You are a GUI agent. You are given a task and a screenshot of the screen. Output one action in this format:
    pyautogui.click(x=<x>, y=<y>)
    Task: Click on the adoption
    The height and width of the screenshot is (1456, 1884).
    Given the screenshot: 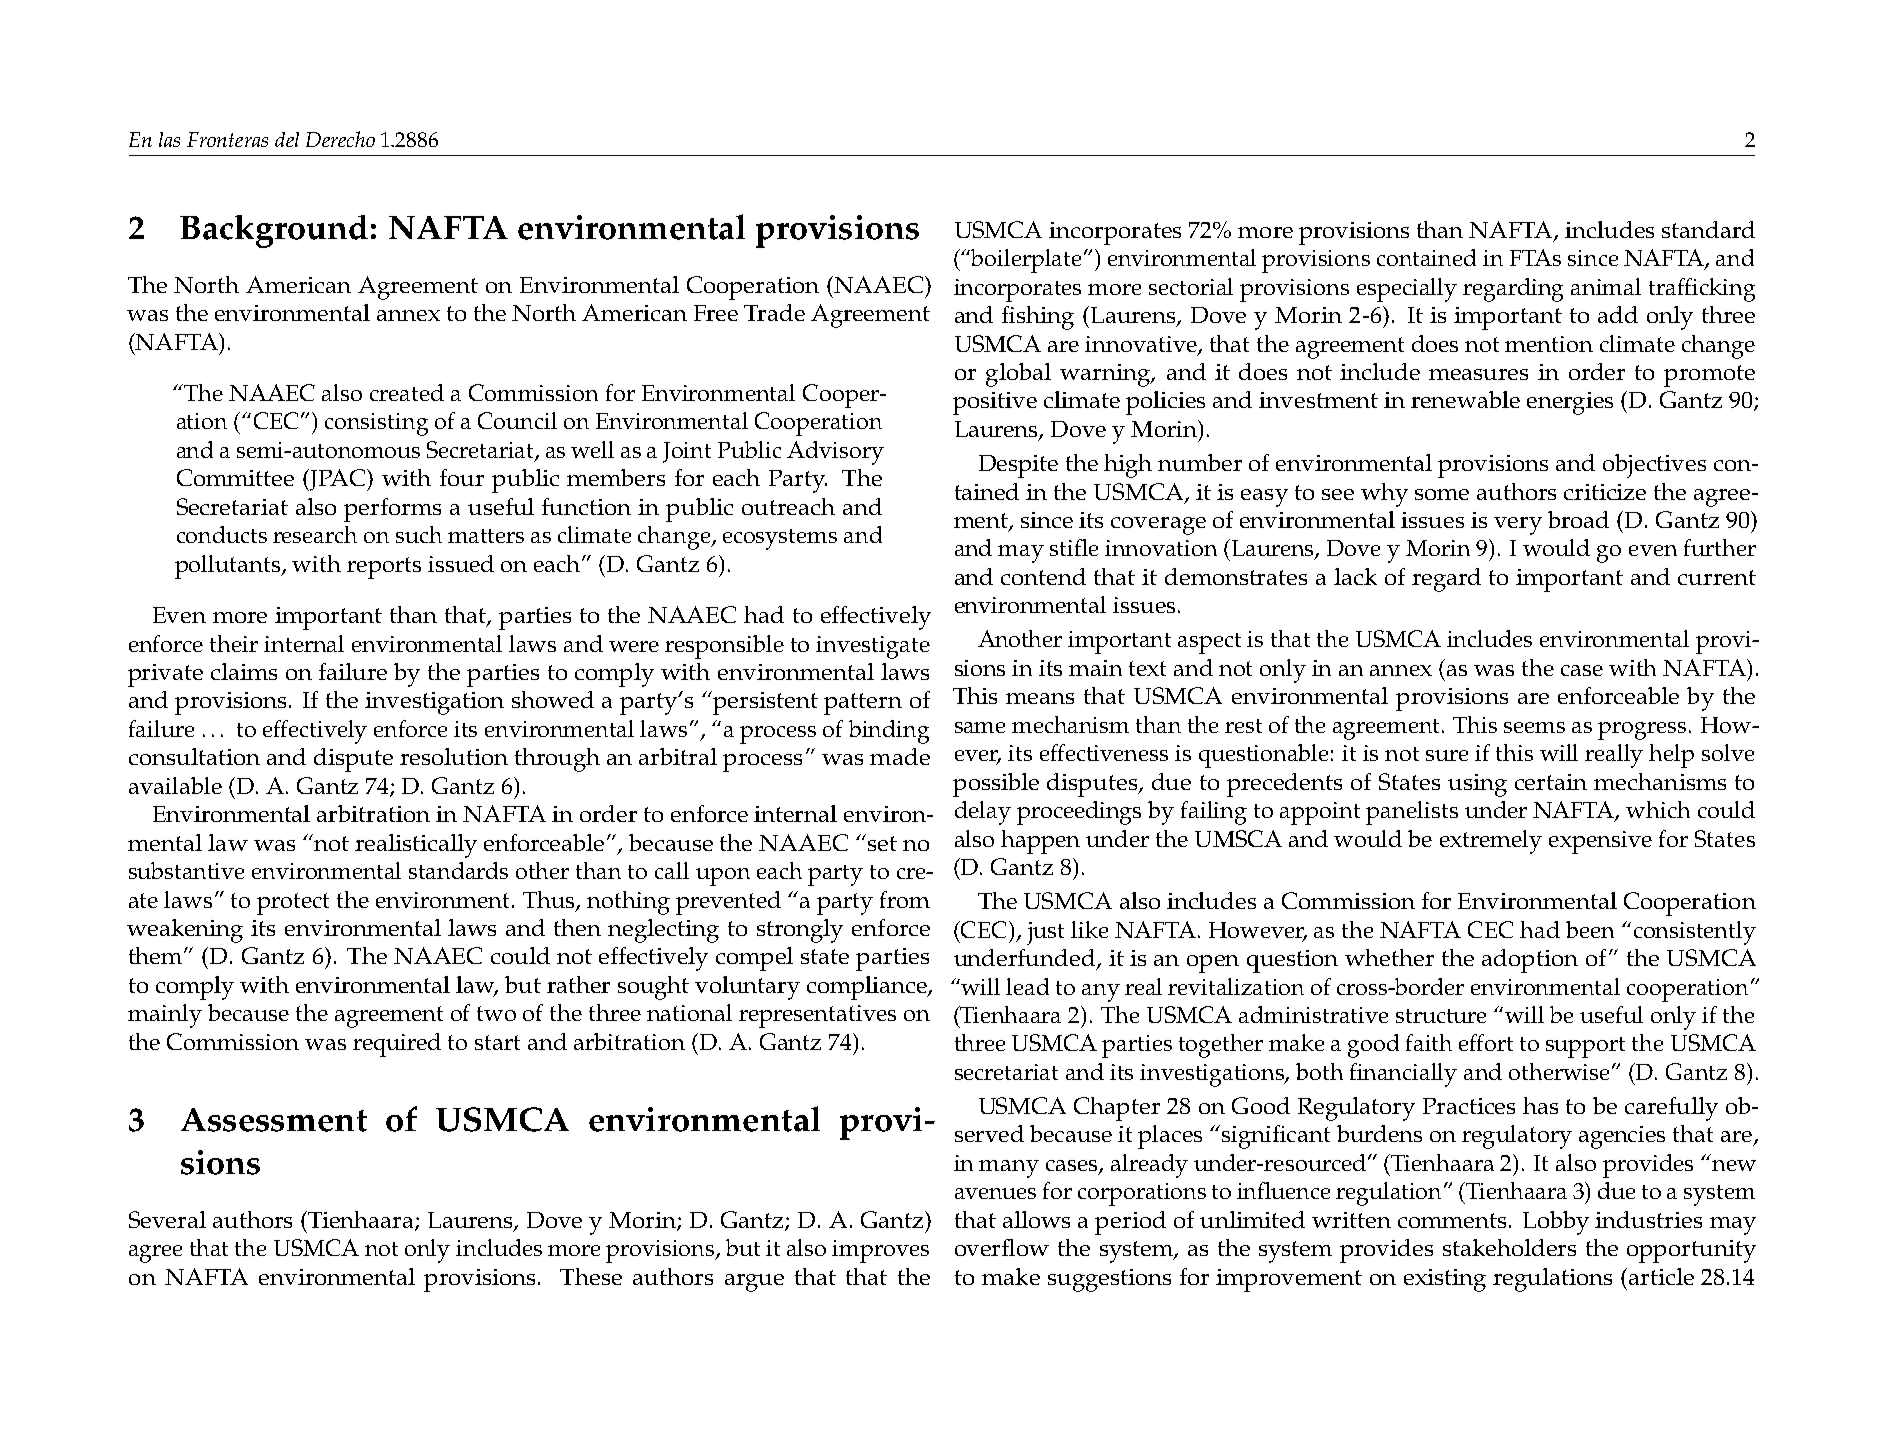 What is the action you would take?
    pyautogui.click(x=1530, y=961)
